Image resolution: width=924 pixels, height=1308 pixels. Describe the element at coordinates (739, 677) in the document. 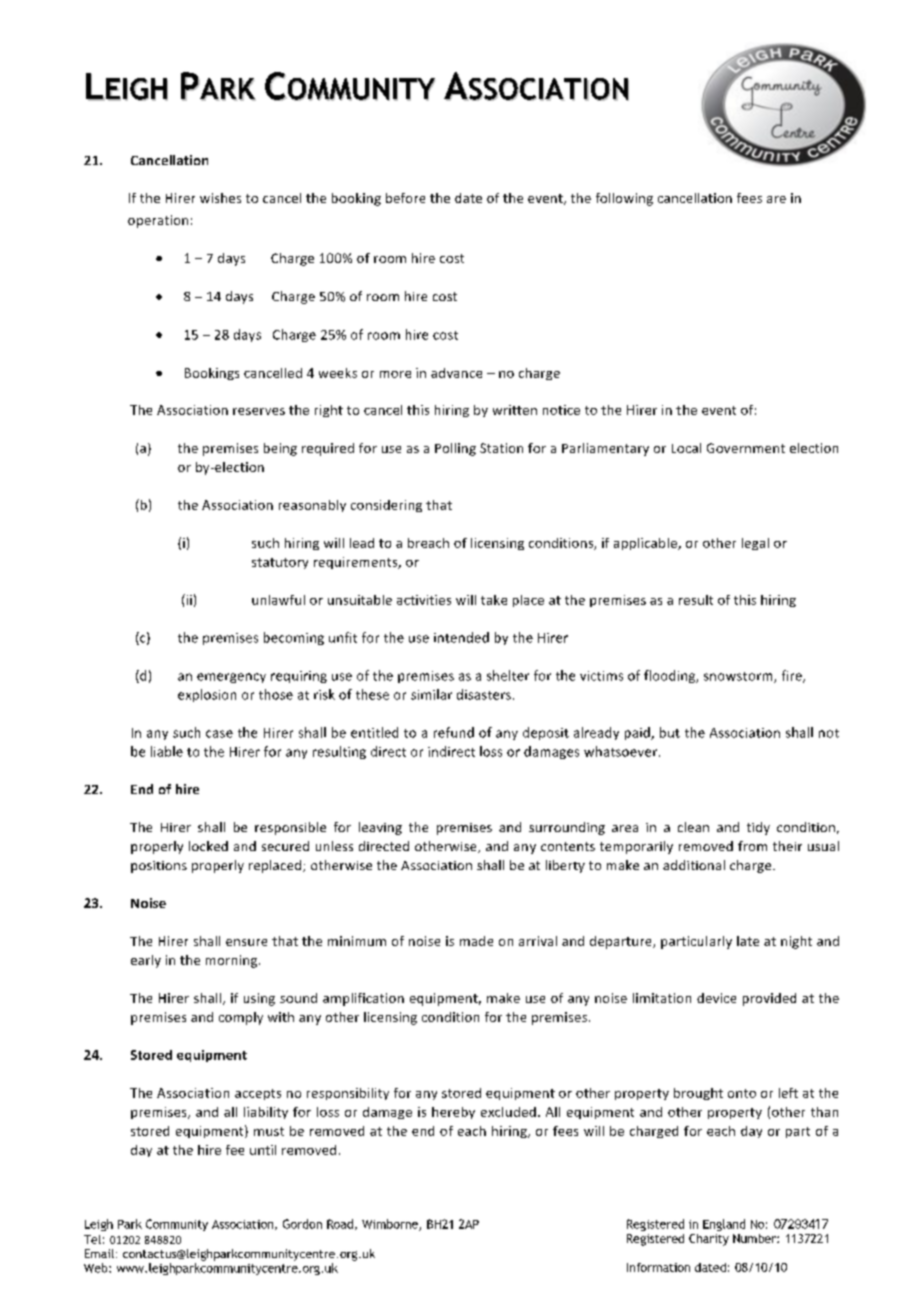

I see `snowstorm` at that location.
